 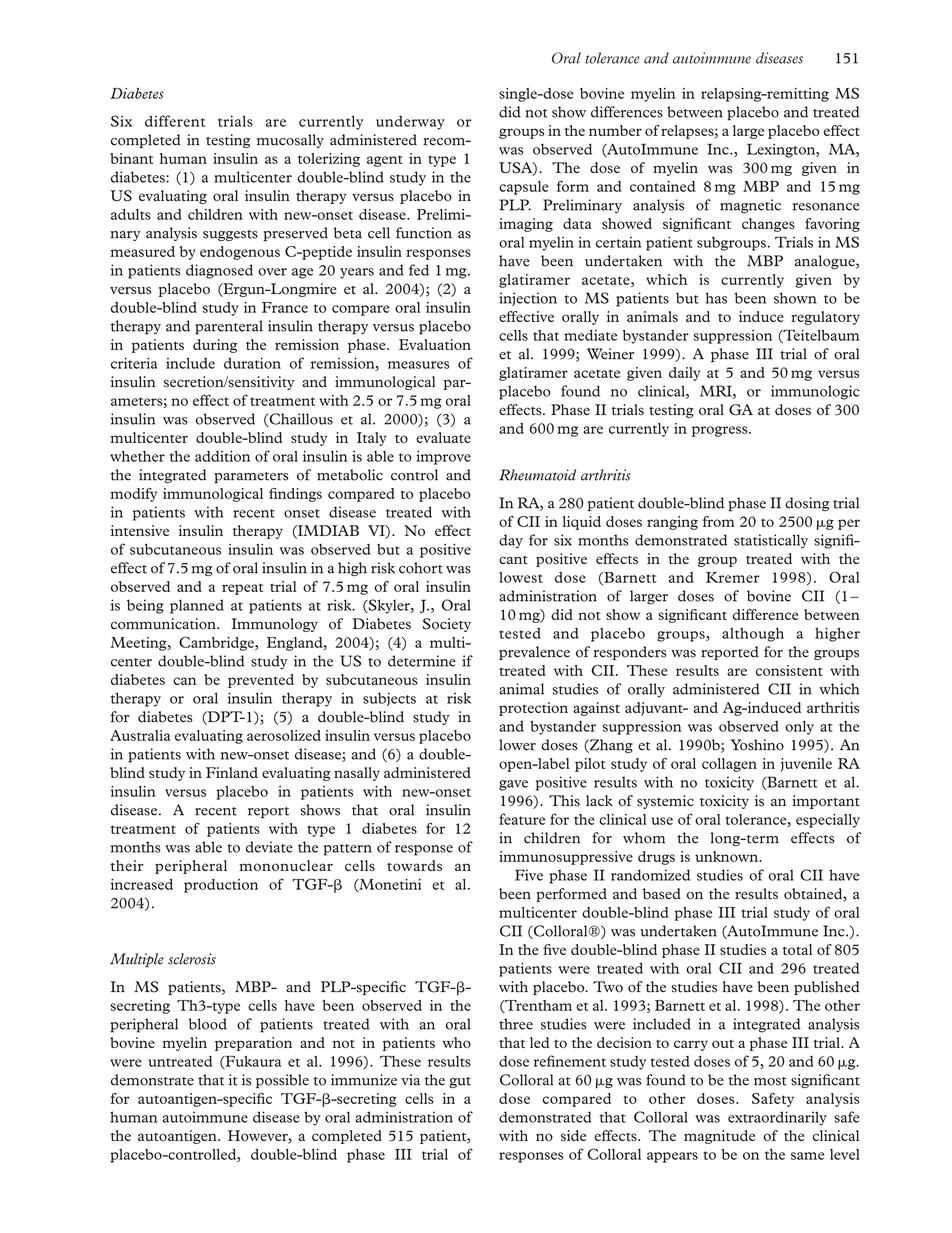 I want to click on collagen, so click(x=729, y=765).
